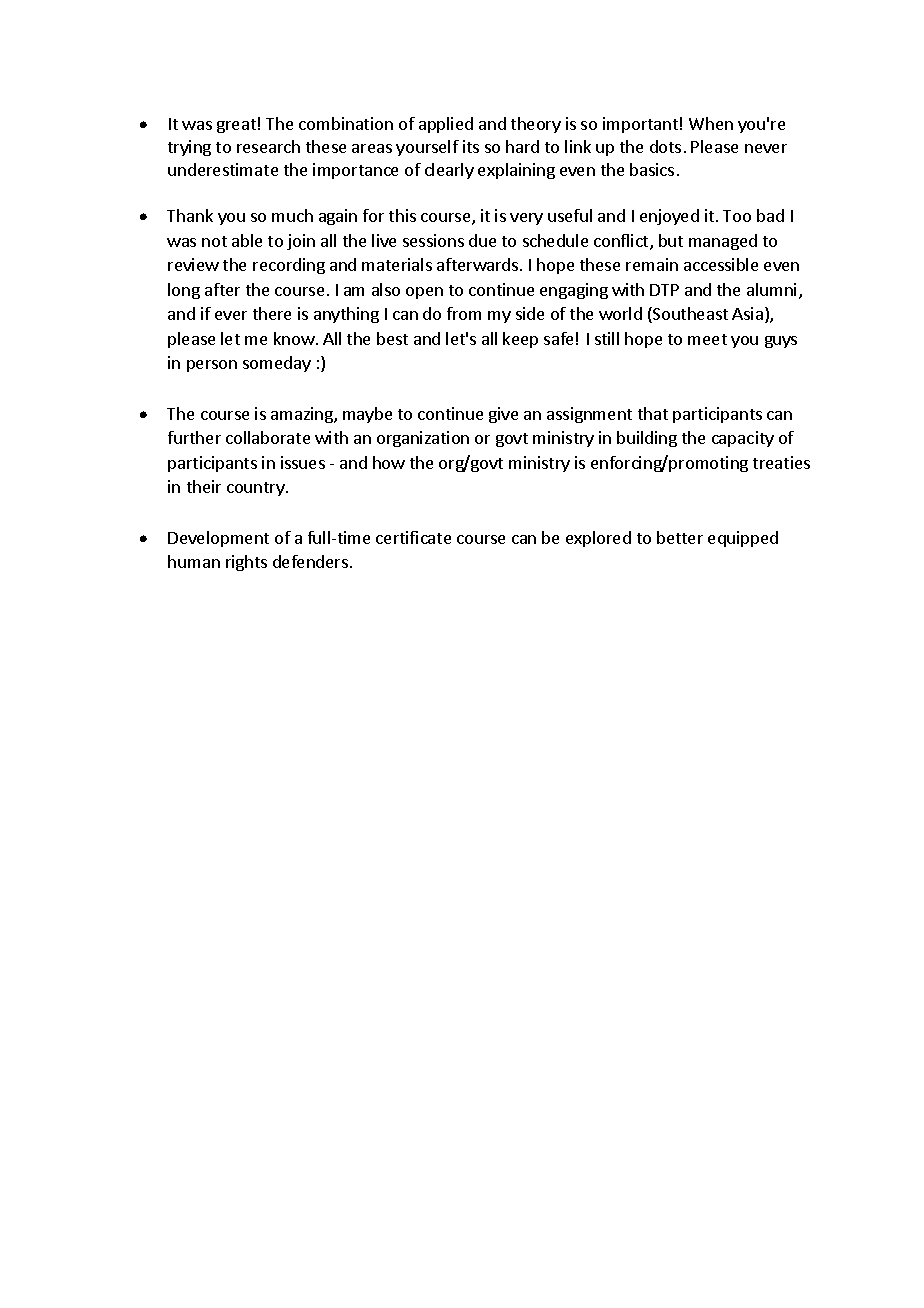  I want to click on research, so click(268, 146).
